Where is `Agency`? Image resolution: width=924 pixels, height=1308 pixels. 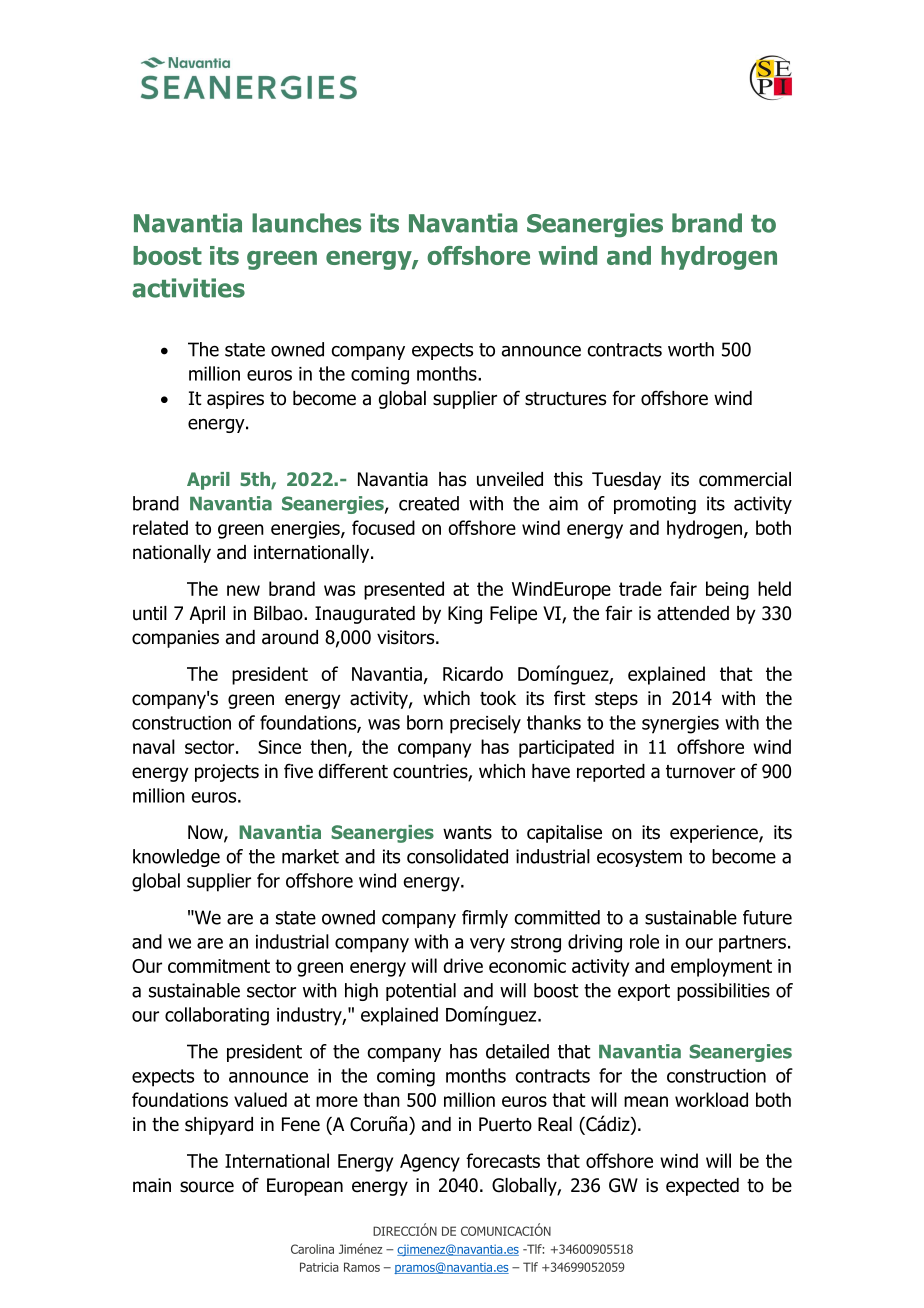
Agency is located at coordinates (430, 1163).
